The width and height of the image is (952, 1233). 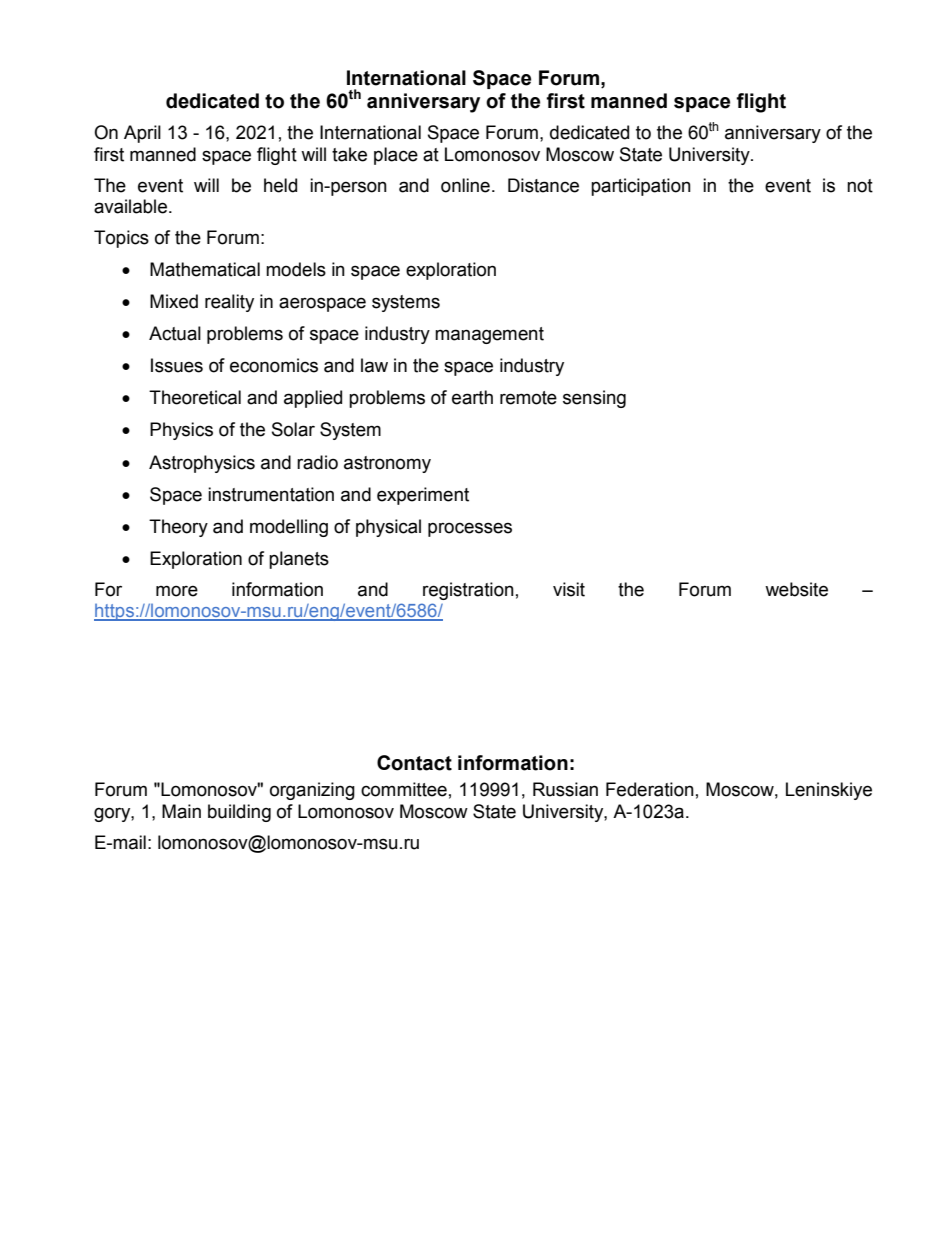 I want to click on registration, so click(x=468, y=591).
